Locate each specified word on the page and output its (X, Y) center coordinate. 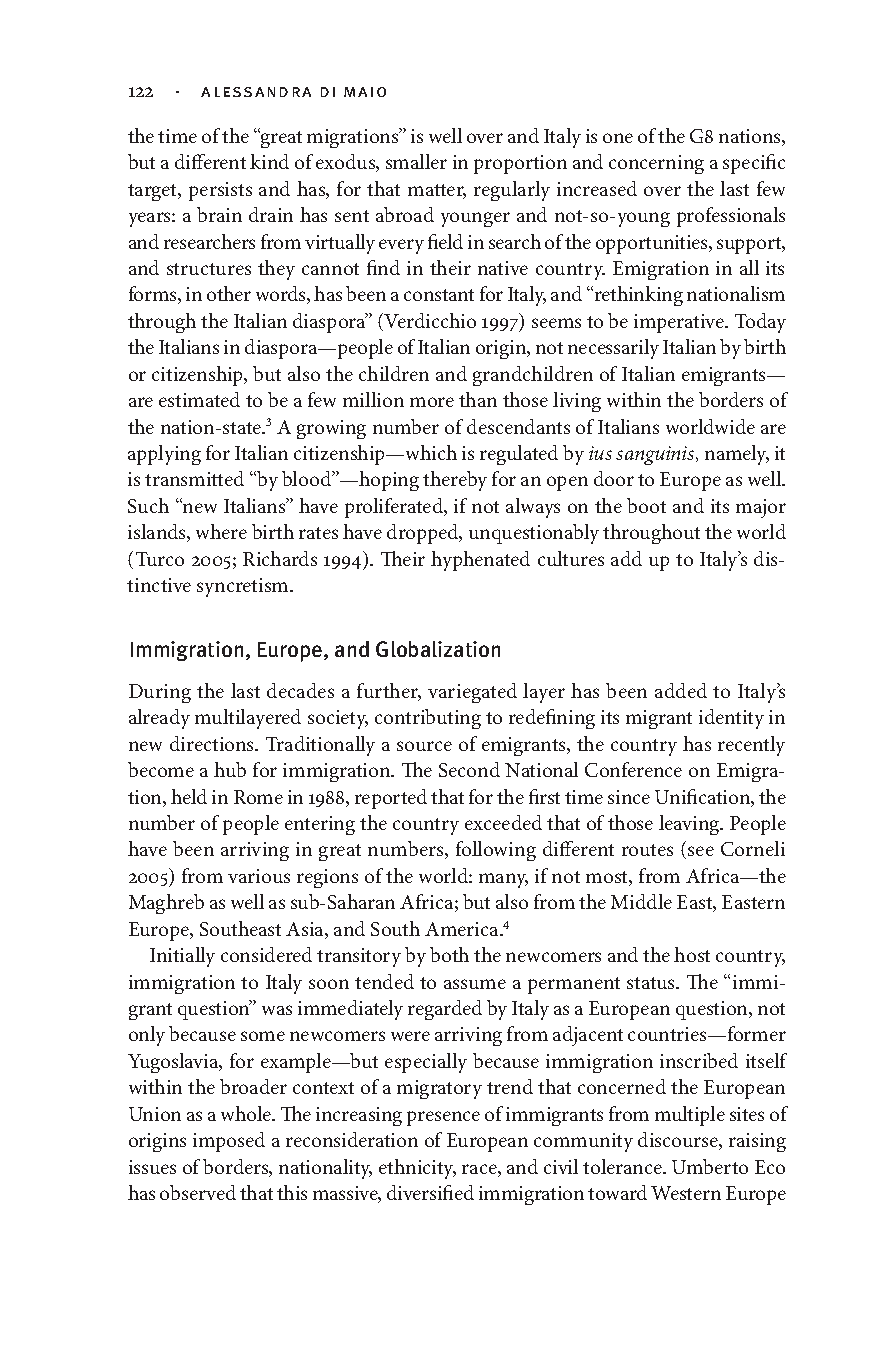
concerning (656, 164)
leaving (690, 825)
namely (737, 455)
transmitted (194, 478)
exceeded (503, 822)
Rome (258, 797)
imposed (229, 1142)
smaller (416, 161)
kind (269, 161)
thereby (455, 481)
